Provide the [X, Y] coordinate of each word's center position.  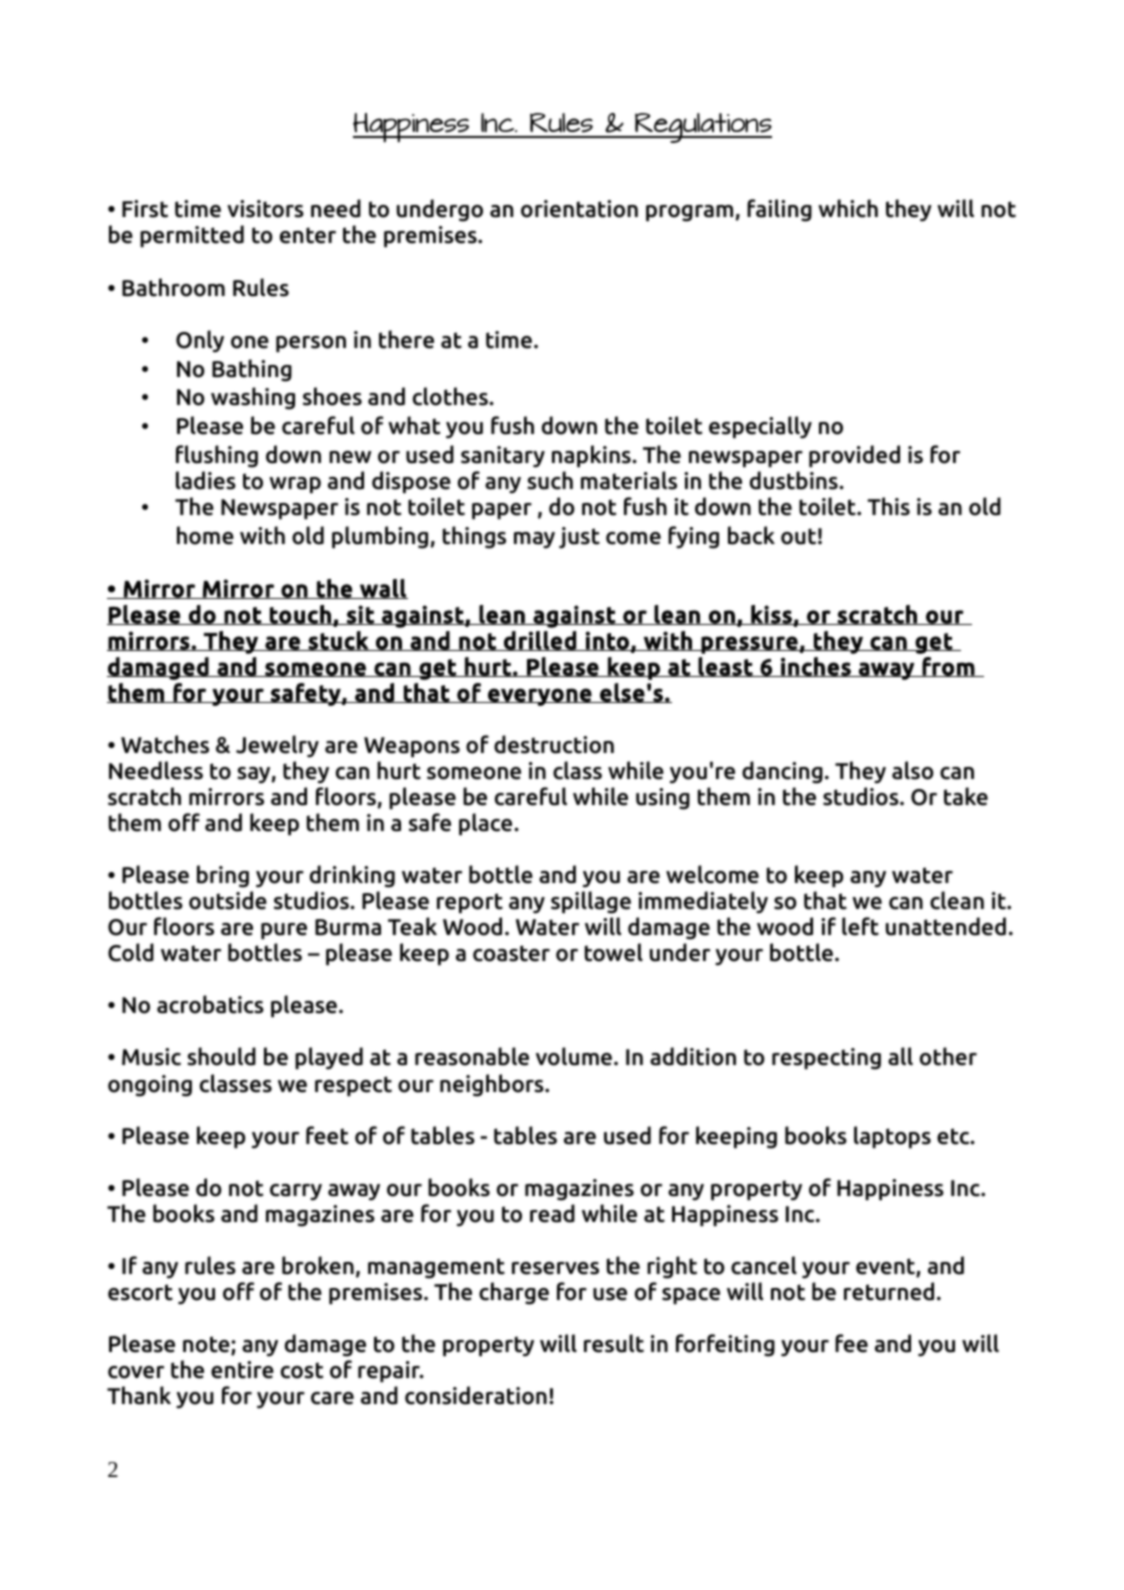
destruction [554, 744]
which [848, 208]
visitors [265, 209]
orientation [579, 209]
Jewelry [277, 746]
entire [242, 1370]
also [912, 770]
